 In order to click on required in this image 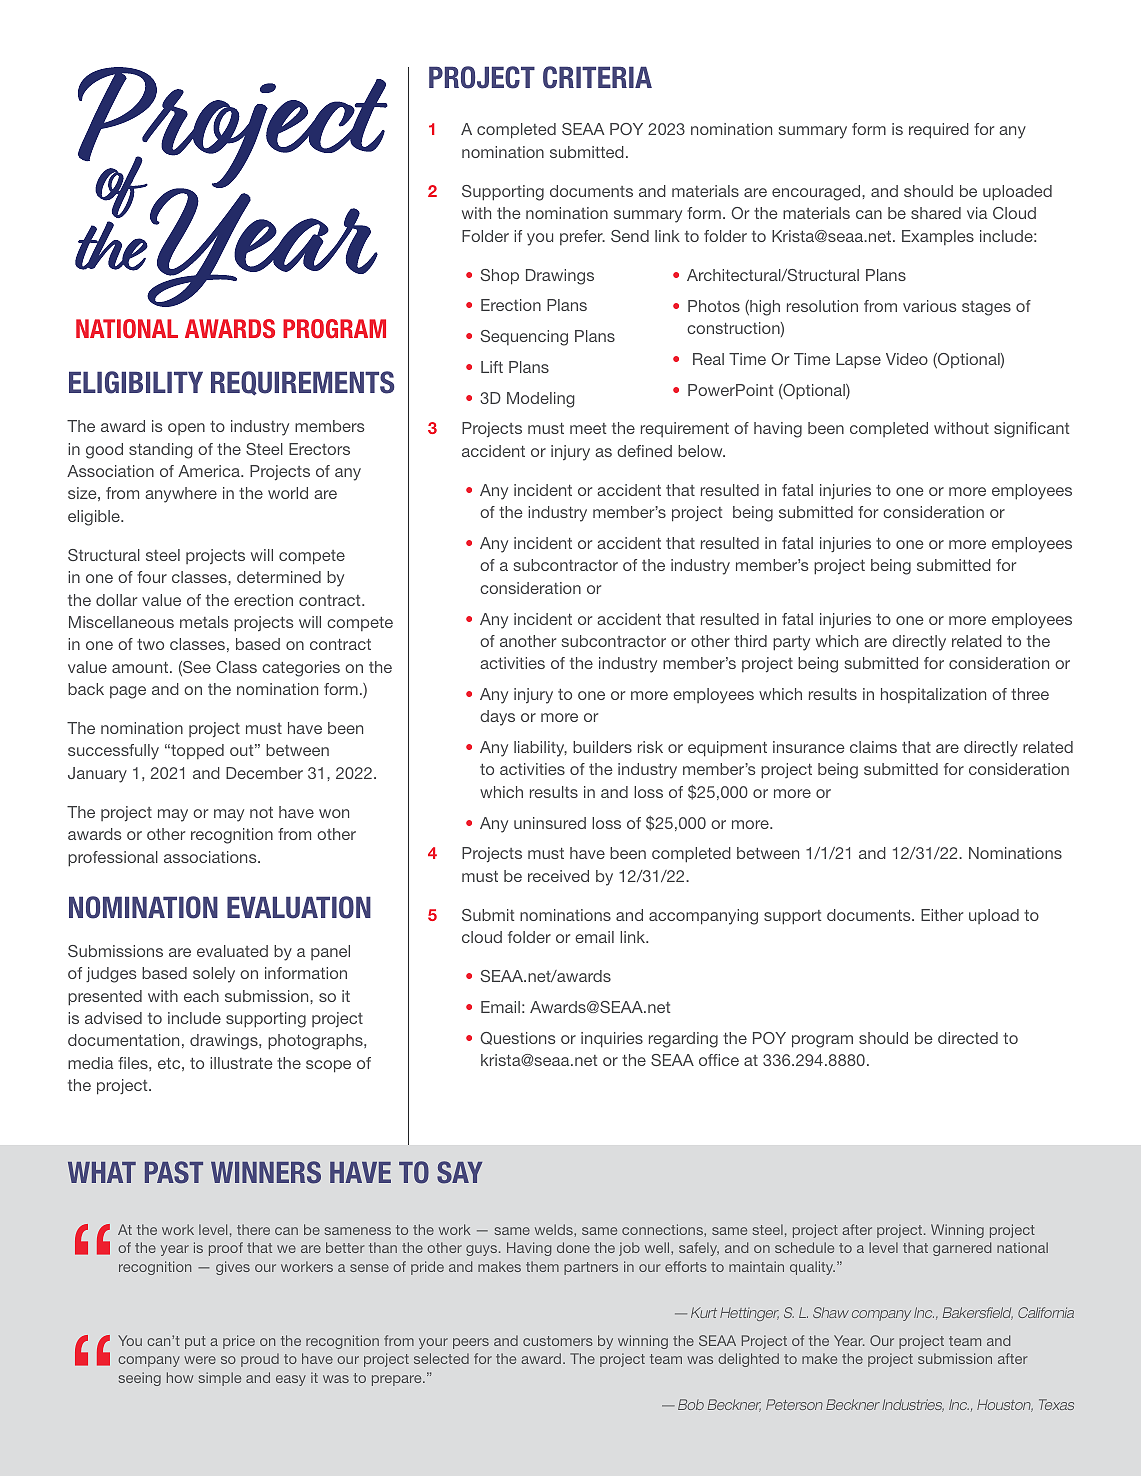, I will do `click(939, 131)`.
